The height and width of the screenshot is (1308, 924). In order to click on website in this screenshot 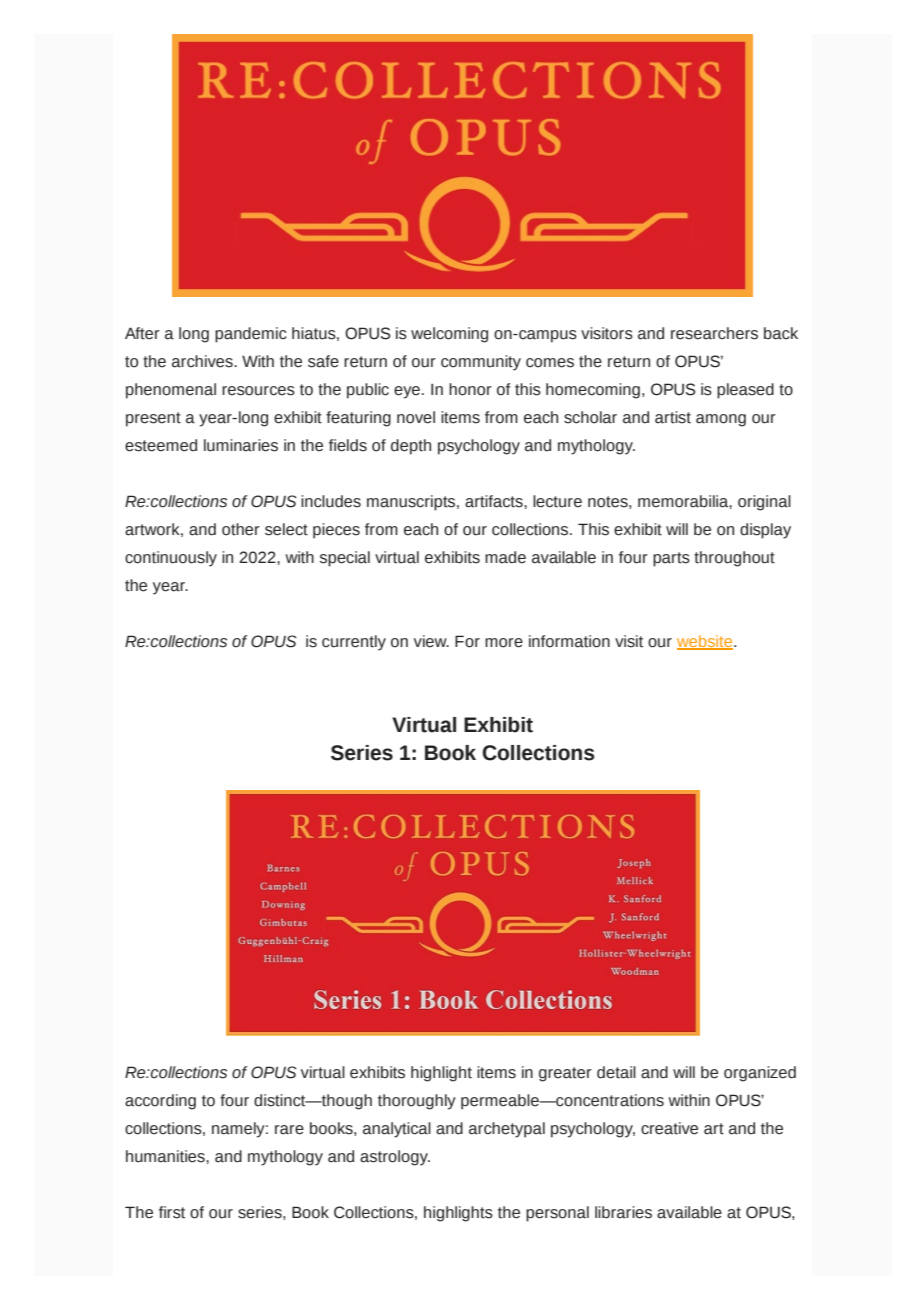, I will do `click(706, 642)`.
